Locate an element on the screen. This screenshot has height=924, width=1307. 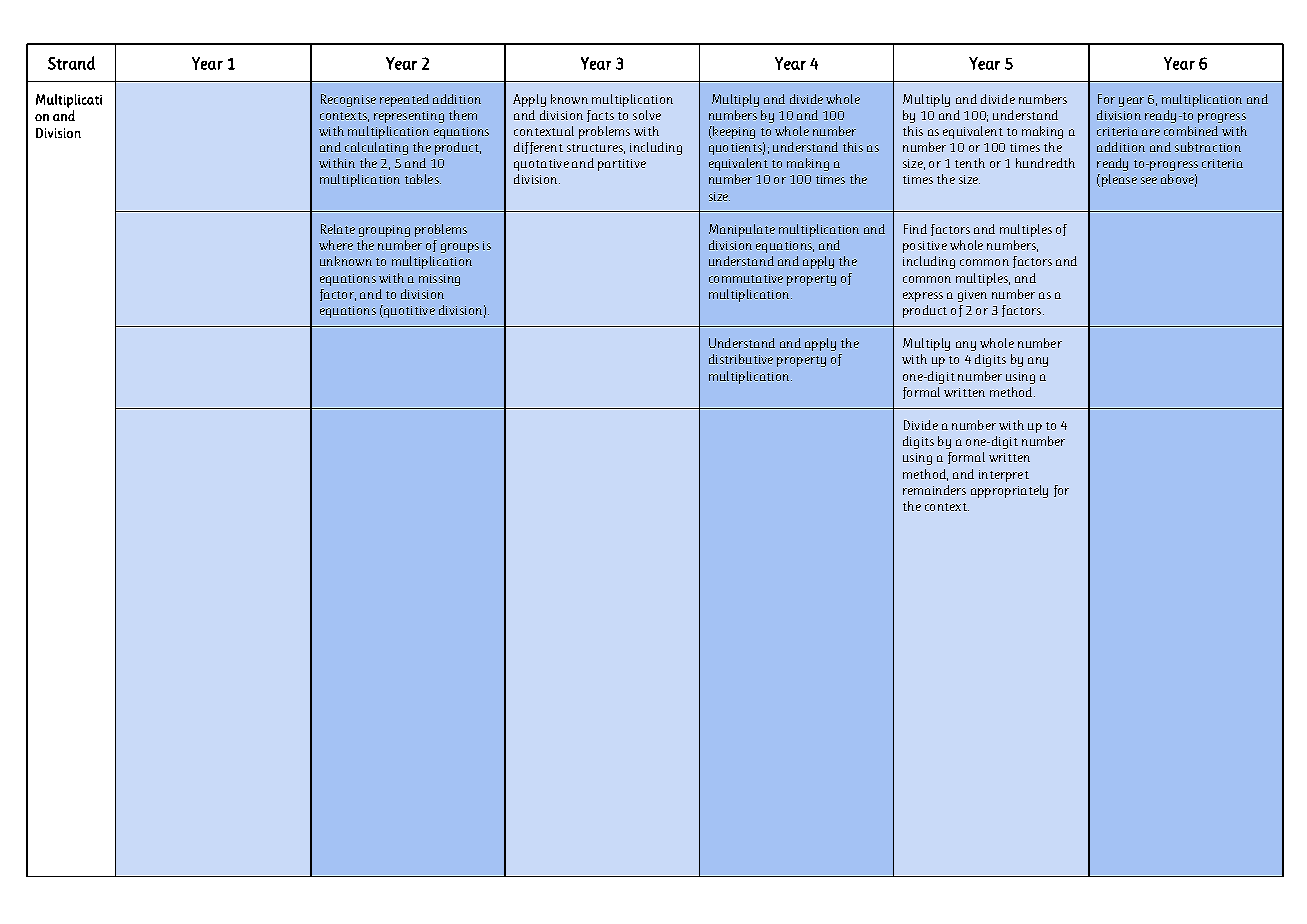
given is located at coordinates (972, 296).
